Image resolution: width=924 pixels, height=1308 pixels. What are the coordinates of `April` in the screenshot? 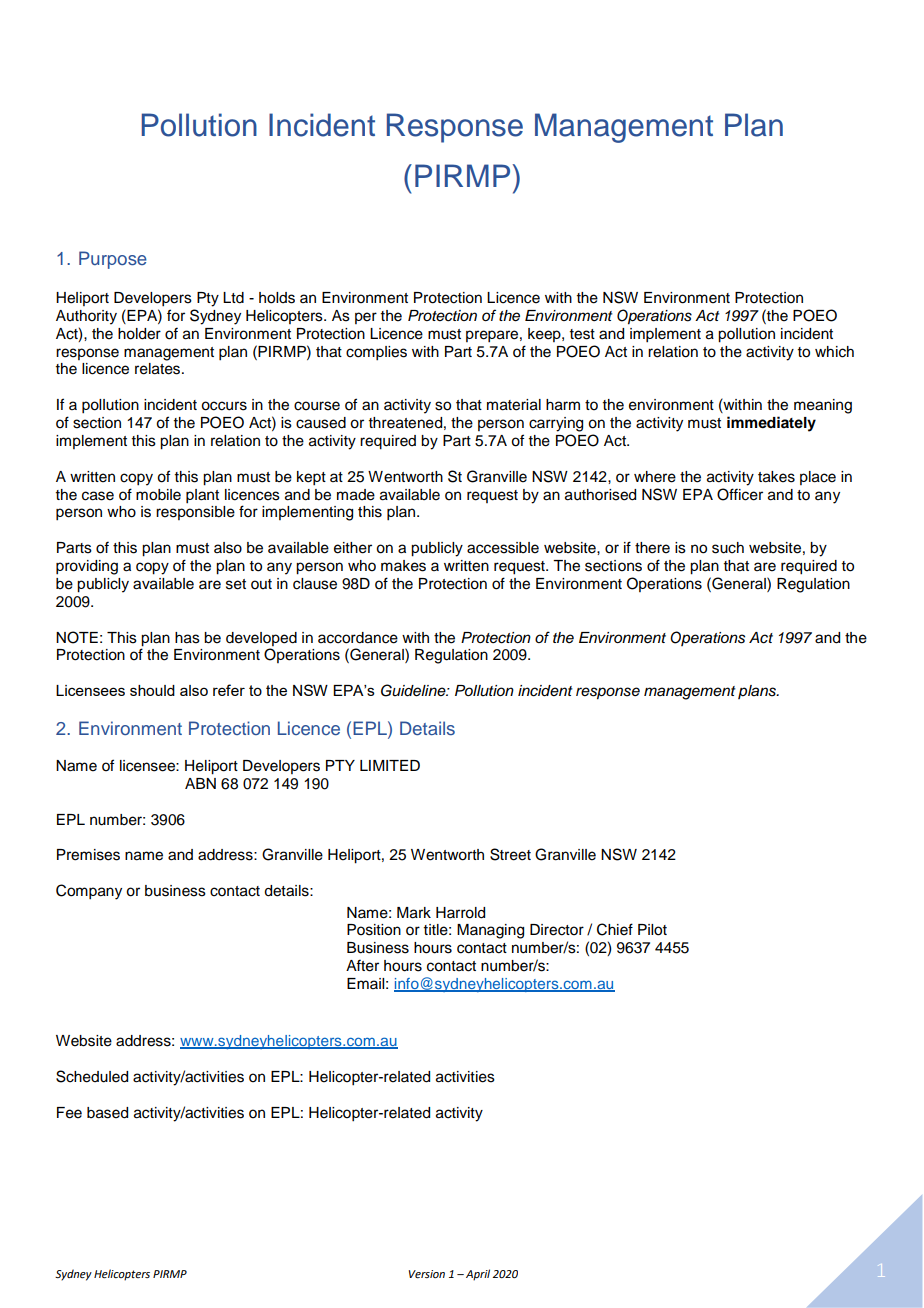 It's located at (478, 1275).
